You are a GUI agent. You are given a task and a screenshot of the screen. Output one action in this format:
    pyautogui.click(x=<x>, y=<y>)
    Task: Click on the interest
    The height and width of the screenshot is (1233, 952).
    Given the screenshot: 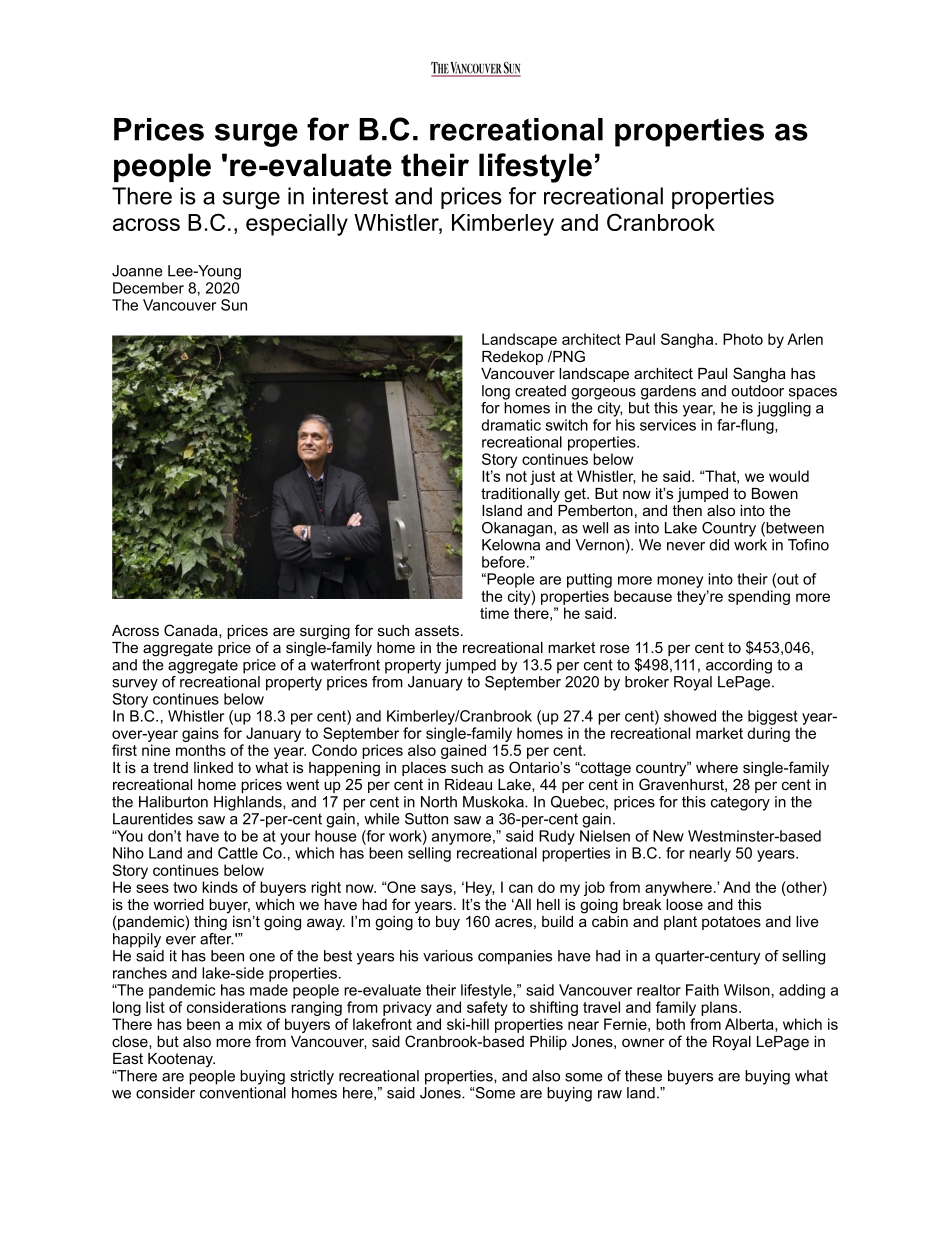 What is the action you would take?
    pyautogui.click(x=350, y=196)
